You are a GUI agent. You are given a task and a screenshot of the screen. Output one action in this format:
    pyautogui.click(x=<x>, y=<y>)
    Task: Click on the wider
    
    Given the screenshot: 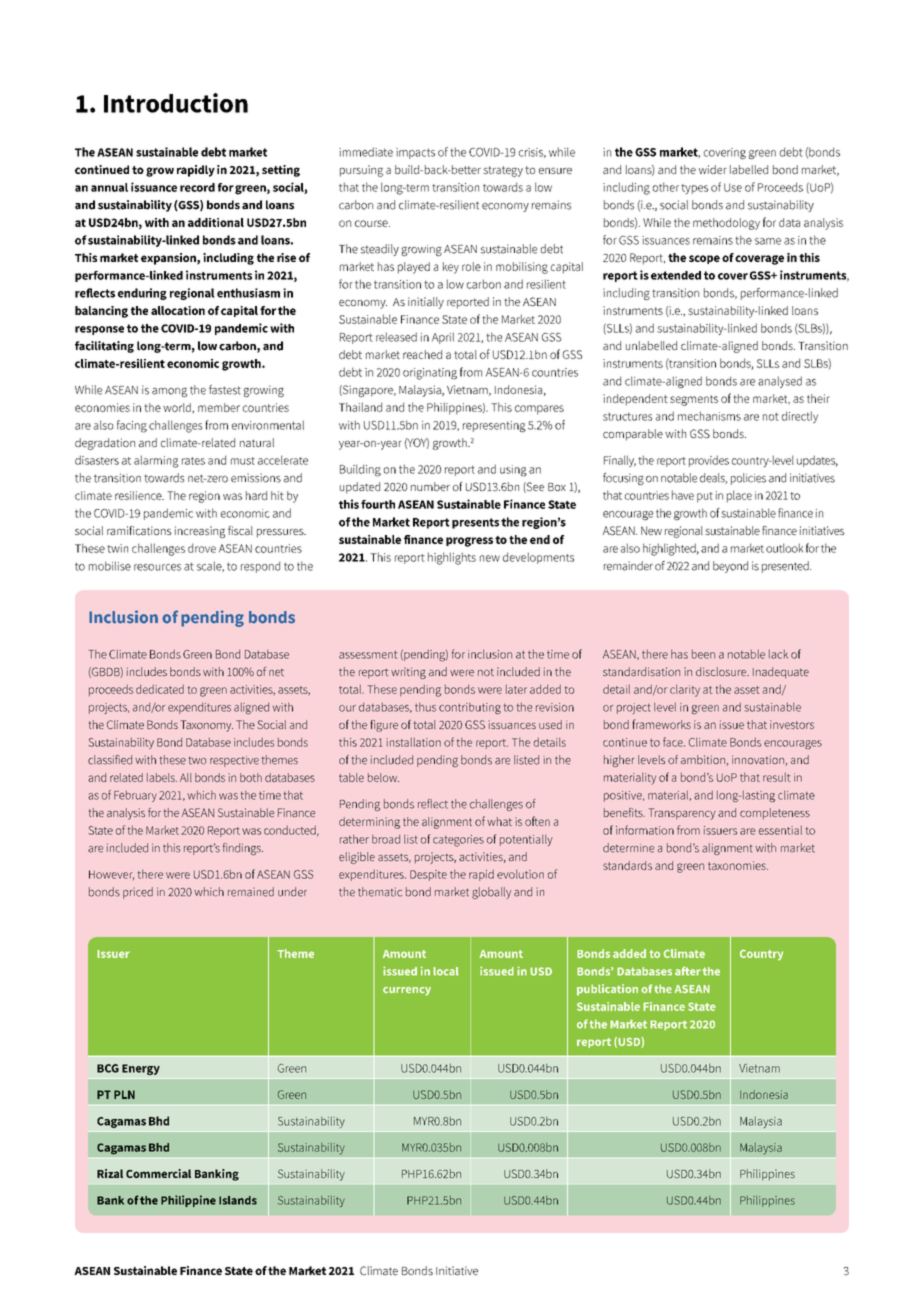 What is the action you would take?
    pyautogui.click(x=713, y=169)
